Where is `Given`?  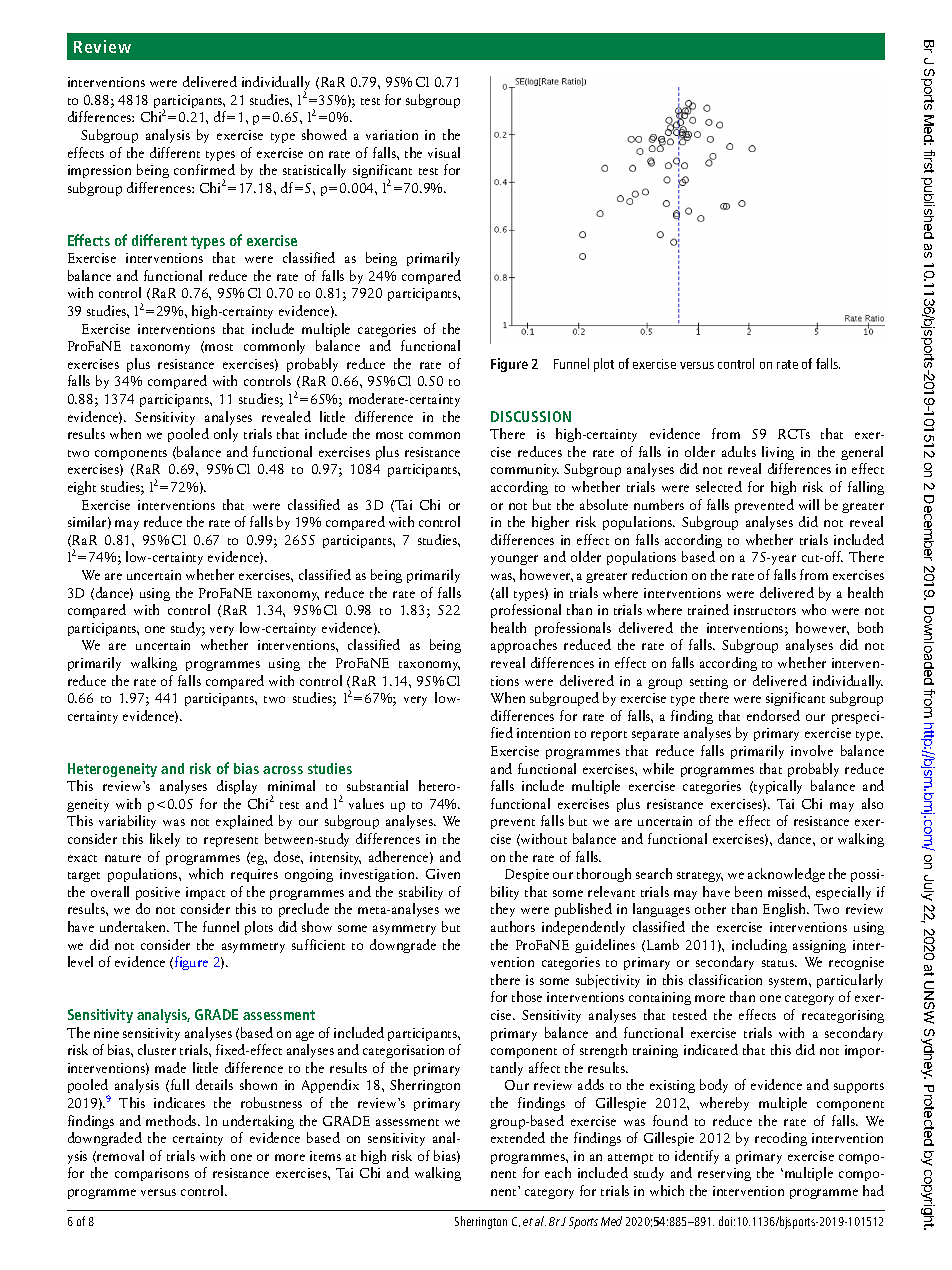 Given is located at coordinates (443, 874).
